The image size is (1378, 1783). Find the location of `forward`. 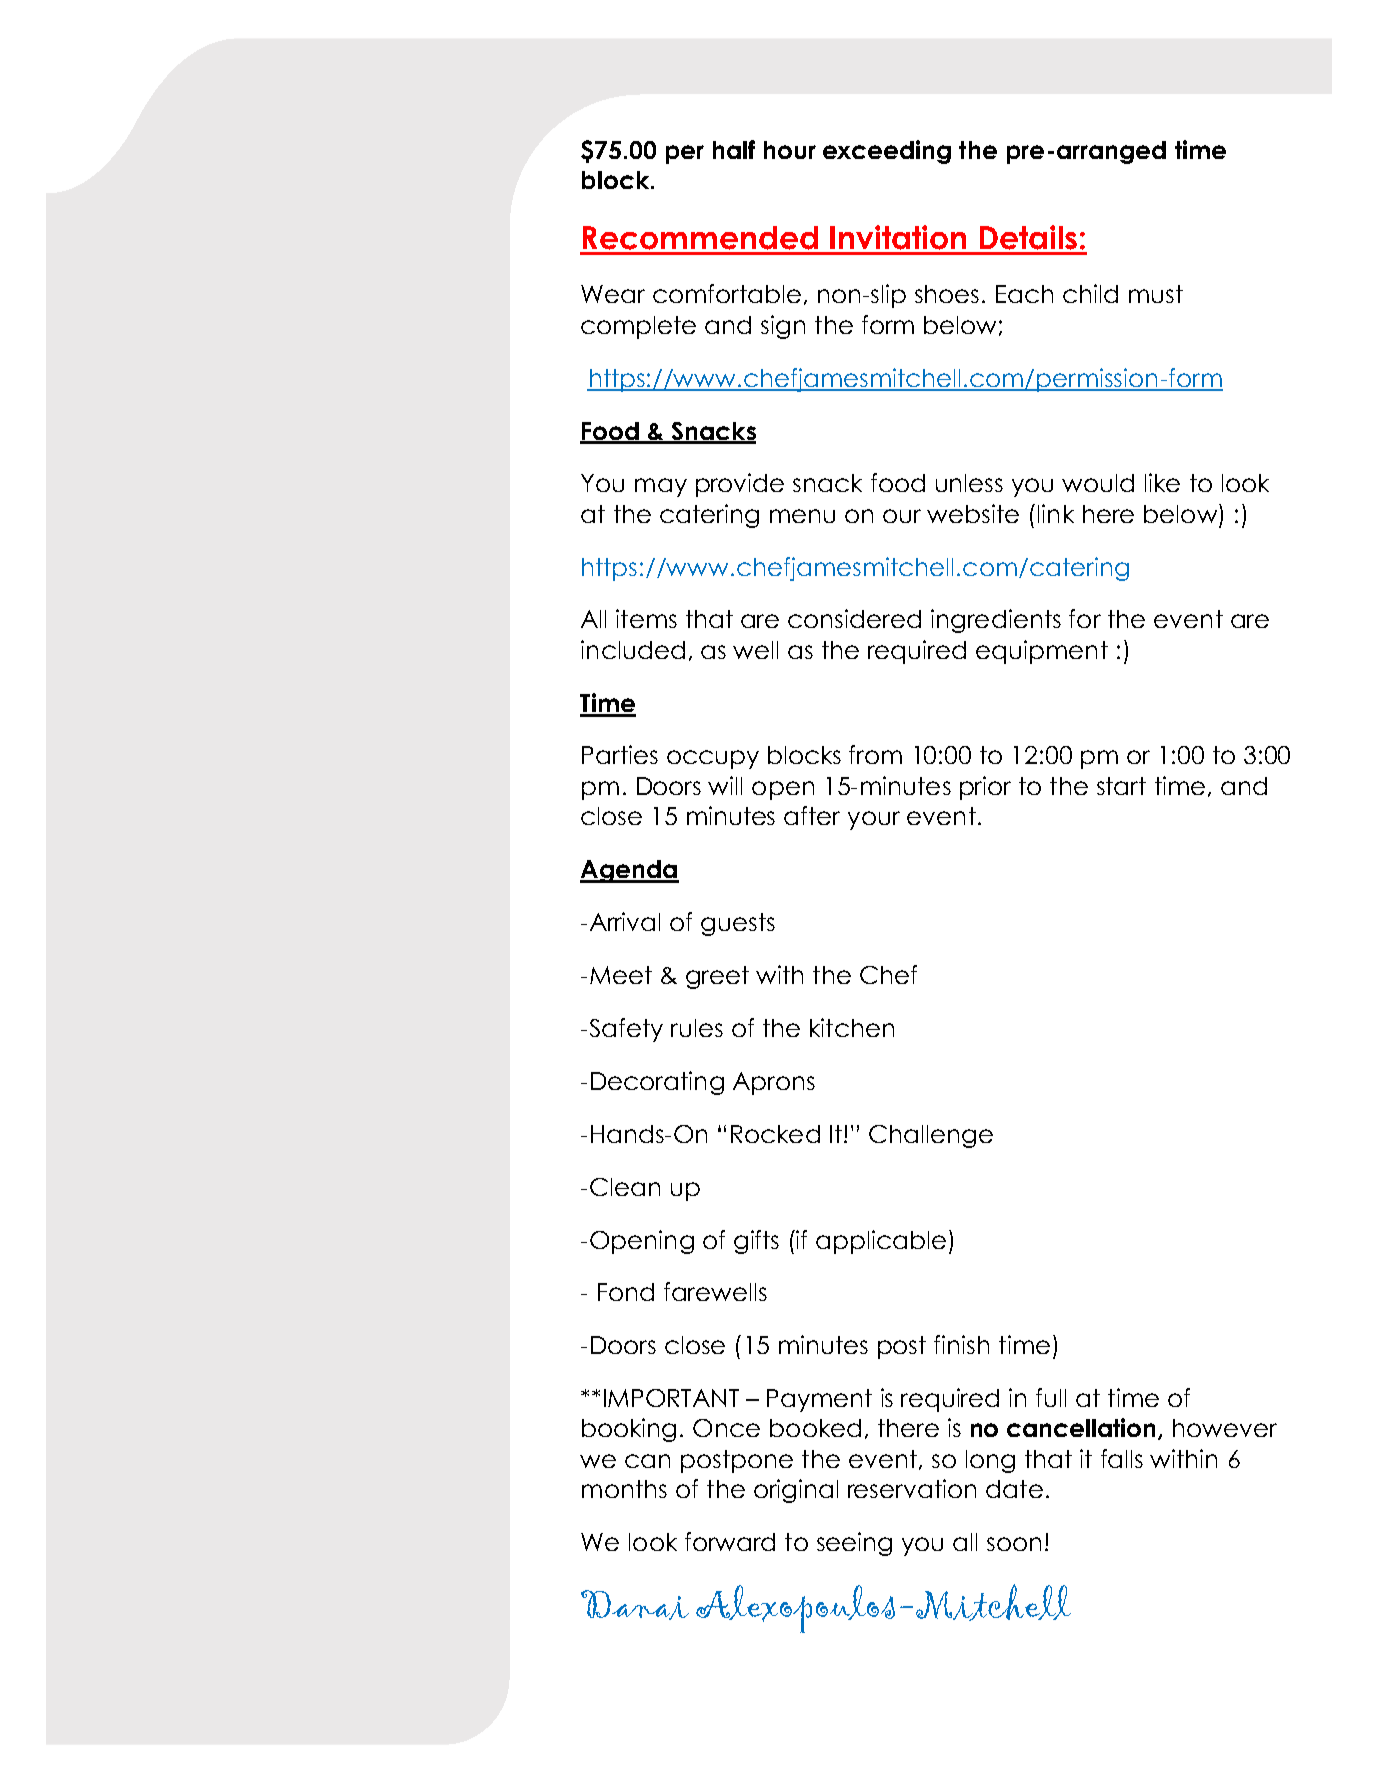

forward is located at coordinates (730, 1541).
